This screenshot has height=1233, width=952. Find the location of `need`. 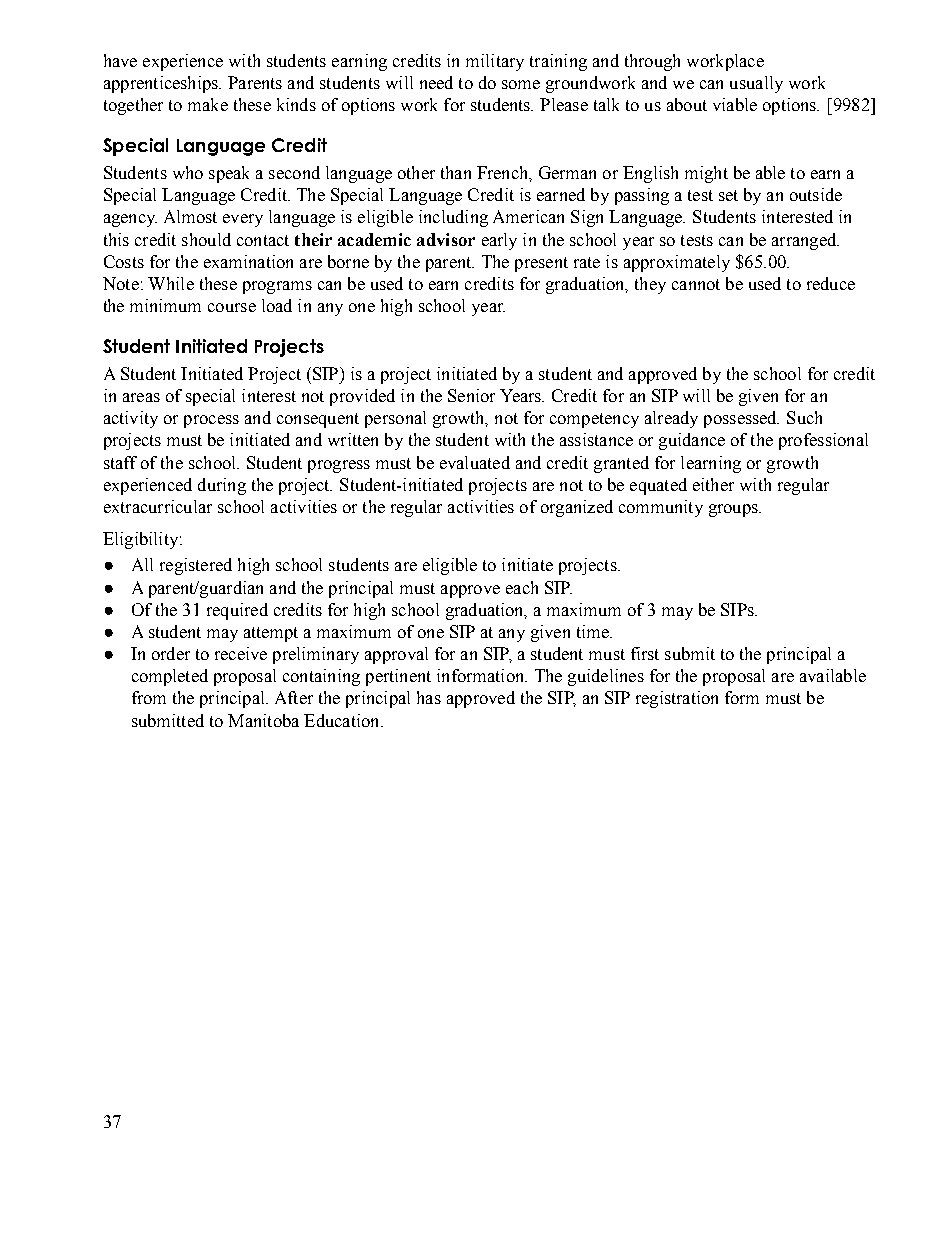

need is located at coordinates (436, 82).
